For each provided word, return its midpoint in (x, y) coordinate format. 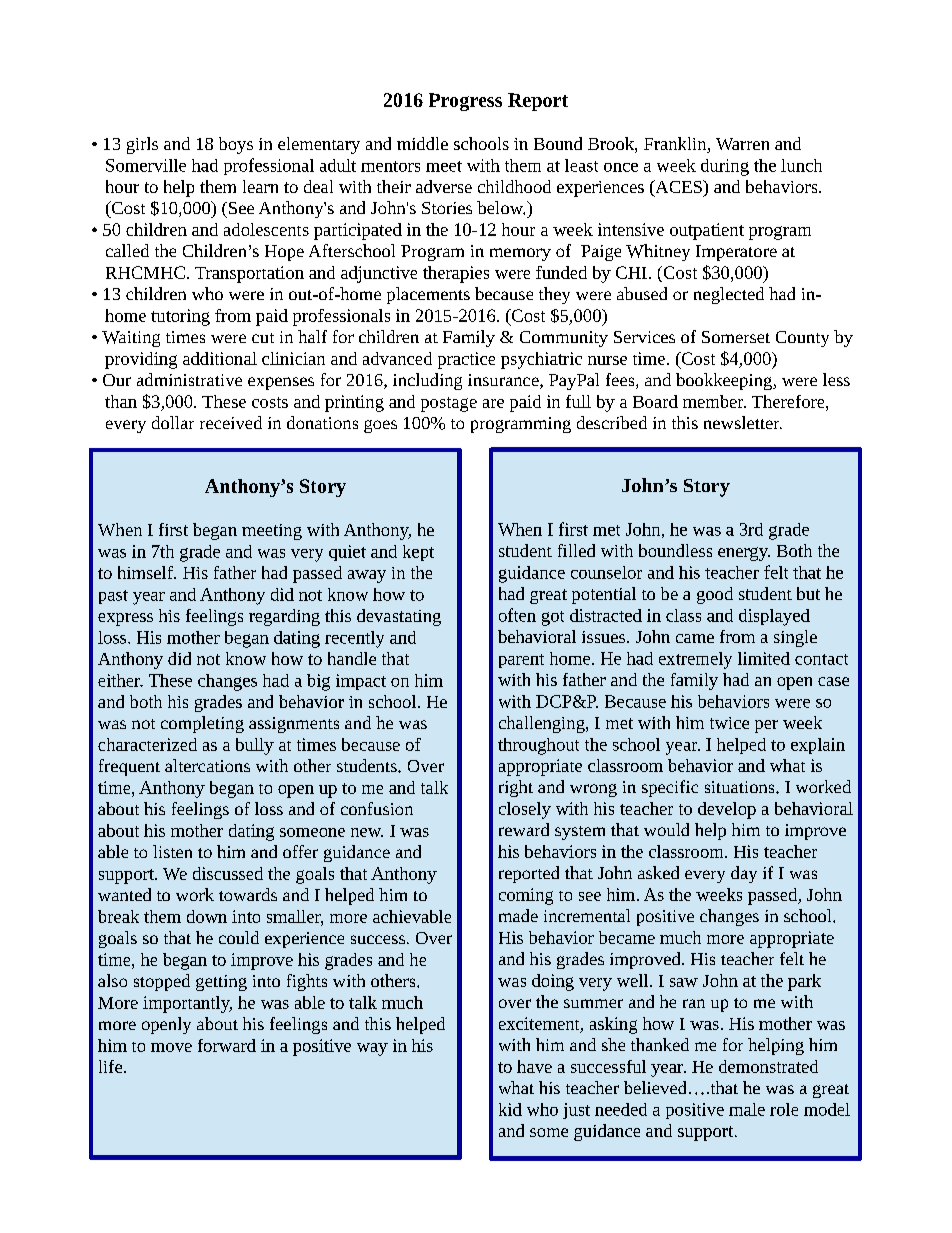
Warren (742, 144)
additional (220, 358)
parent (521, 661)
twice (729, 723)
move (171, 1047)
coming (526, 896)
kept (418, 553)
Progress (465, 102)
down (207, 916)
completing (202, 724)
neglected (729, 295)
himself (147, 572)
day (744, 874)
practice (466, 360)
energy (744, 554)
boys (236, 145)
